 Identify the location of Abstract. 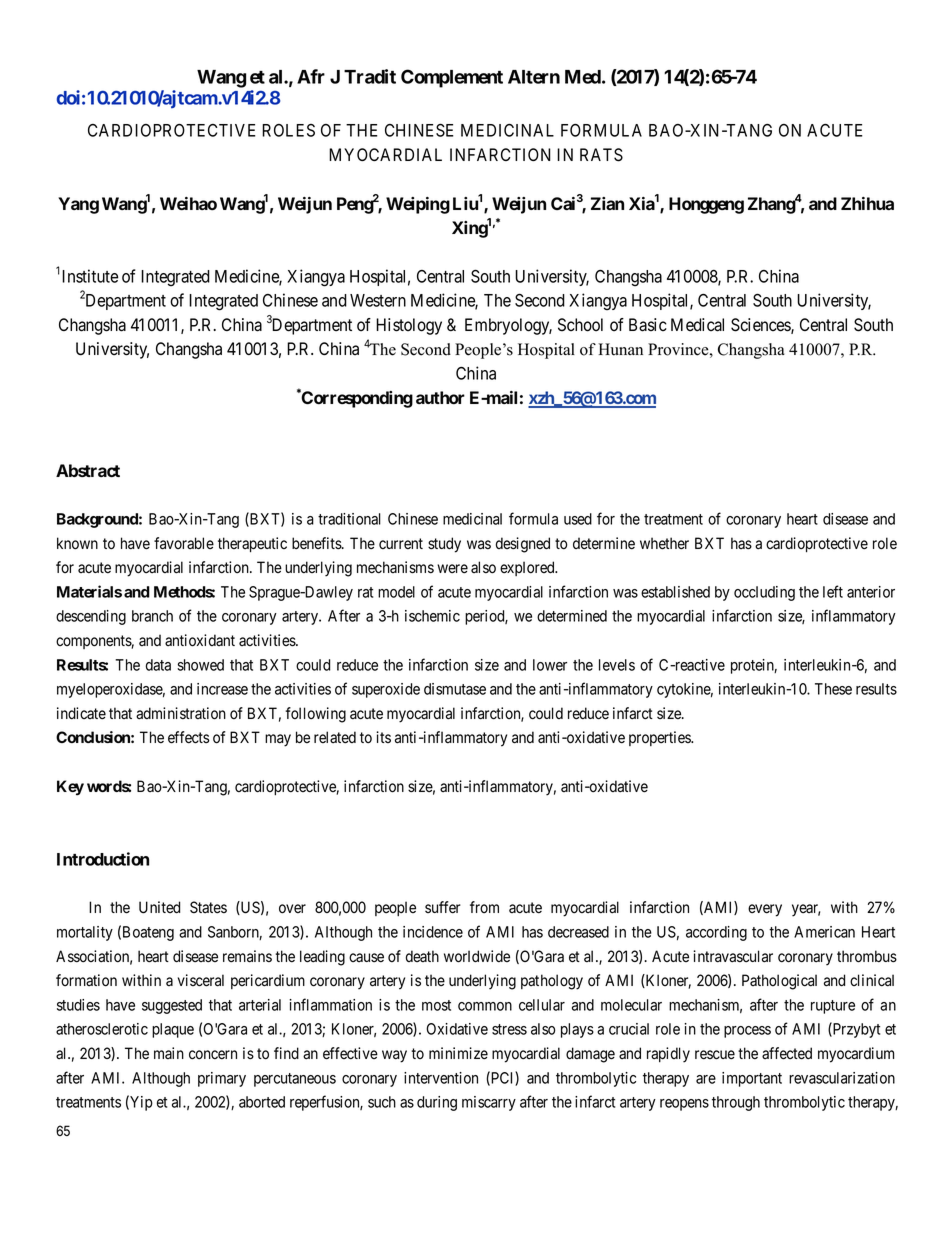
(88, 470).
